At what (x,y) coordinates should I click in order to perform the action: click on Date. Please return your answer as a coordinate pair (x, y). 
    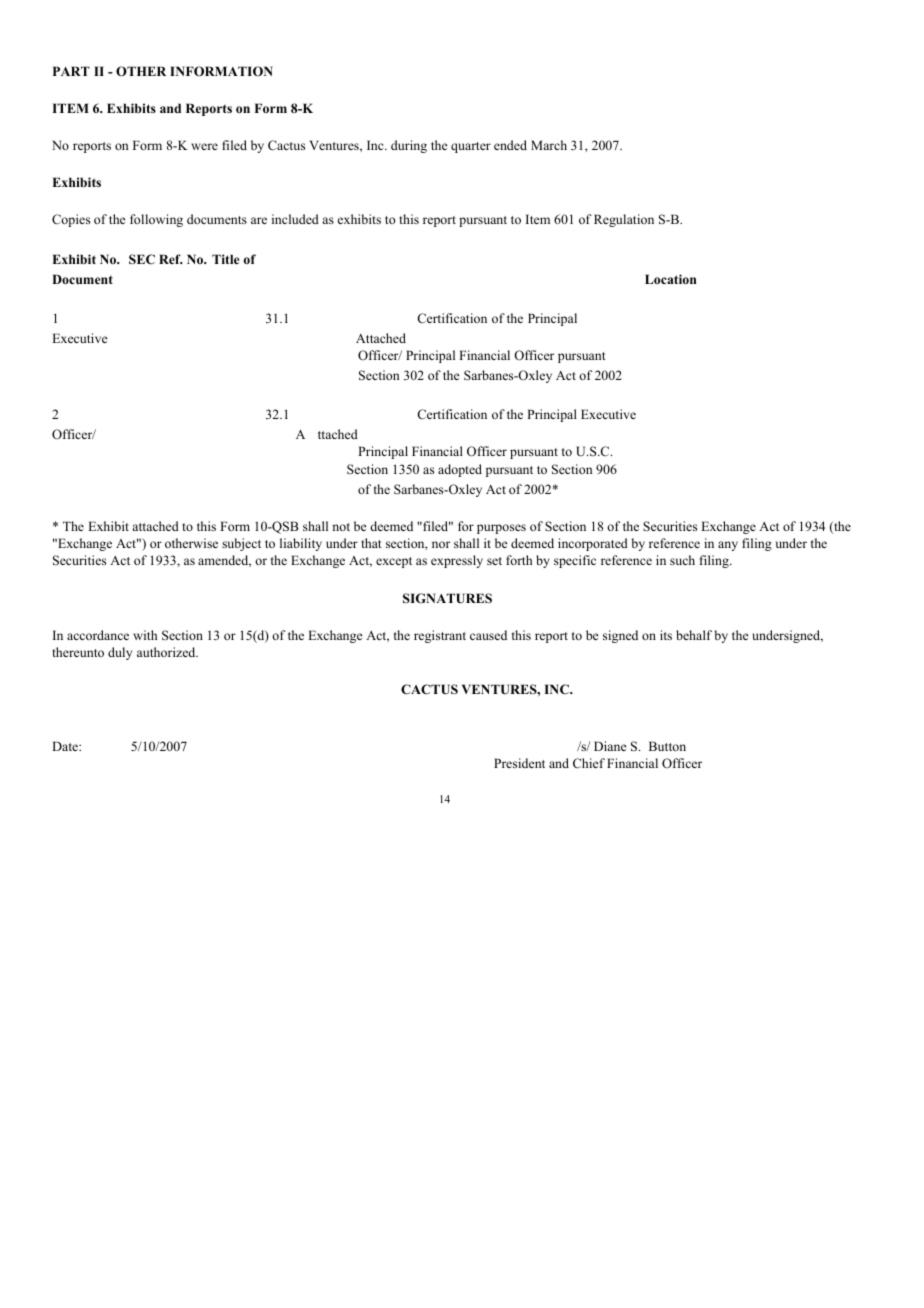
    Looking at the image, I should click on (66, 746).
